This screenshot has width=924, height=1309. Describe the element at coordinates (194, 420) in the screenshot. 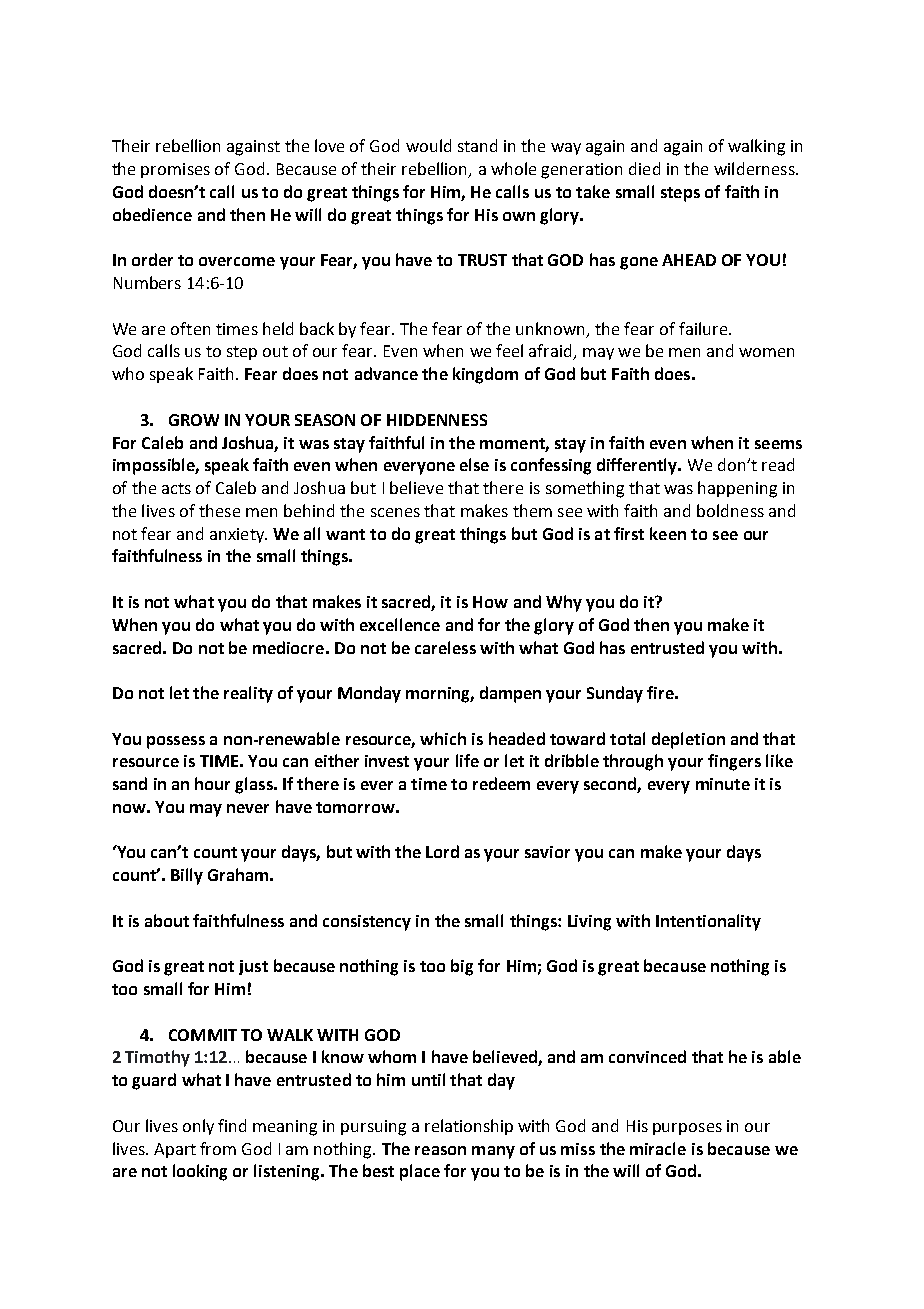

I see `GROW` at that location.
